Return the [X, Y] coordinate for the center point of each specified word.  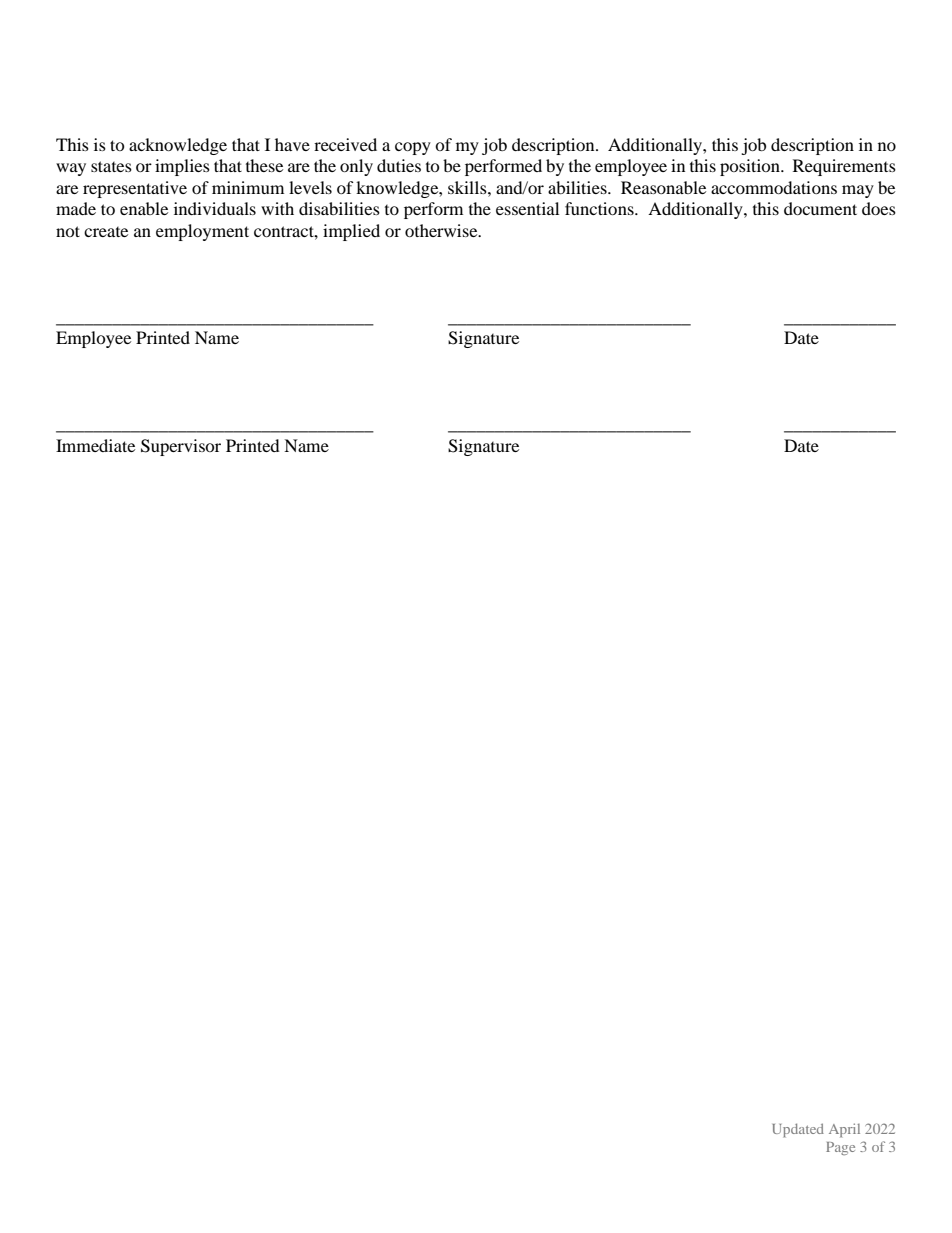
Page [840, 1148]
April [844, 1130]
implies [182, 167]
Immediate [95, 445]
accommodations [774, 187]
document [820, 208]
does [879, 208]
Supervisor [181, 447]
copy [413, 148]
